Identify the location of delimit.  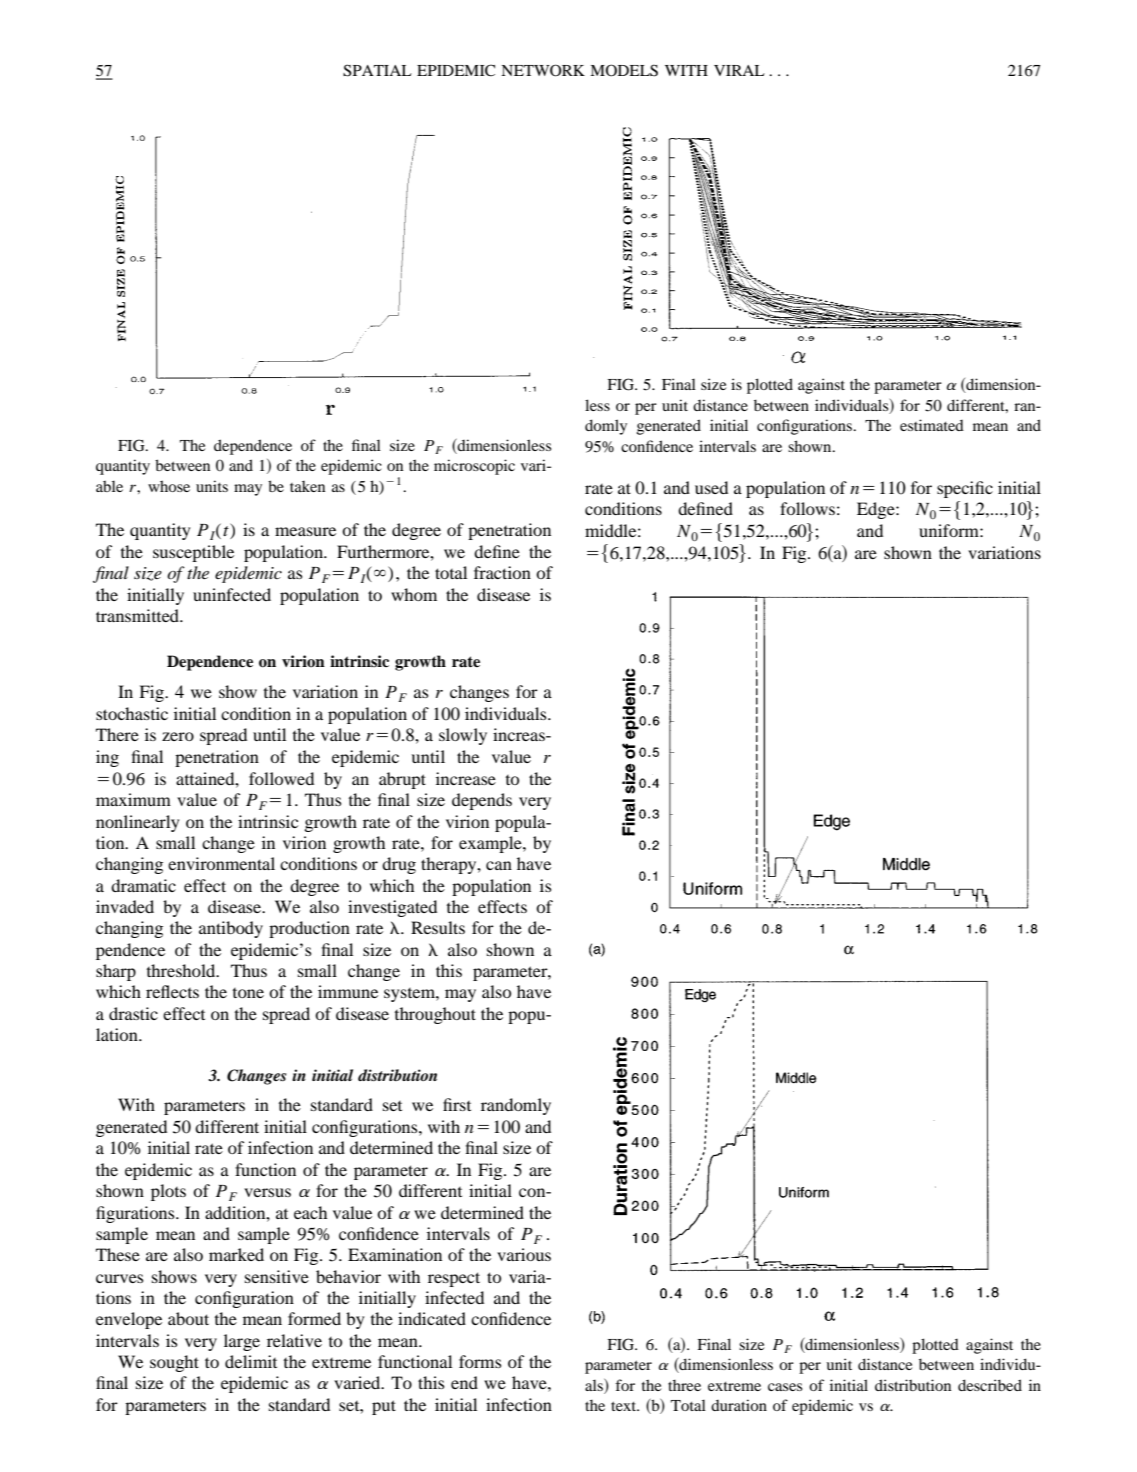
(251, 1361).
